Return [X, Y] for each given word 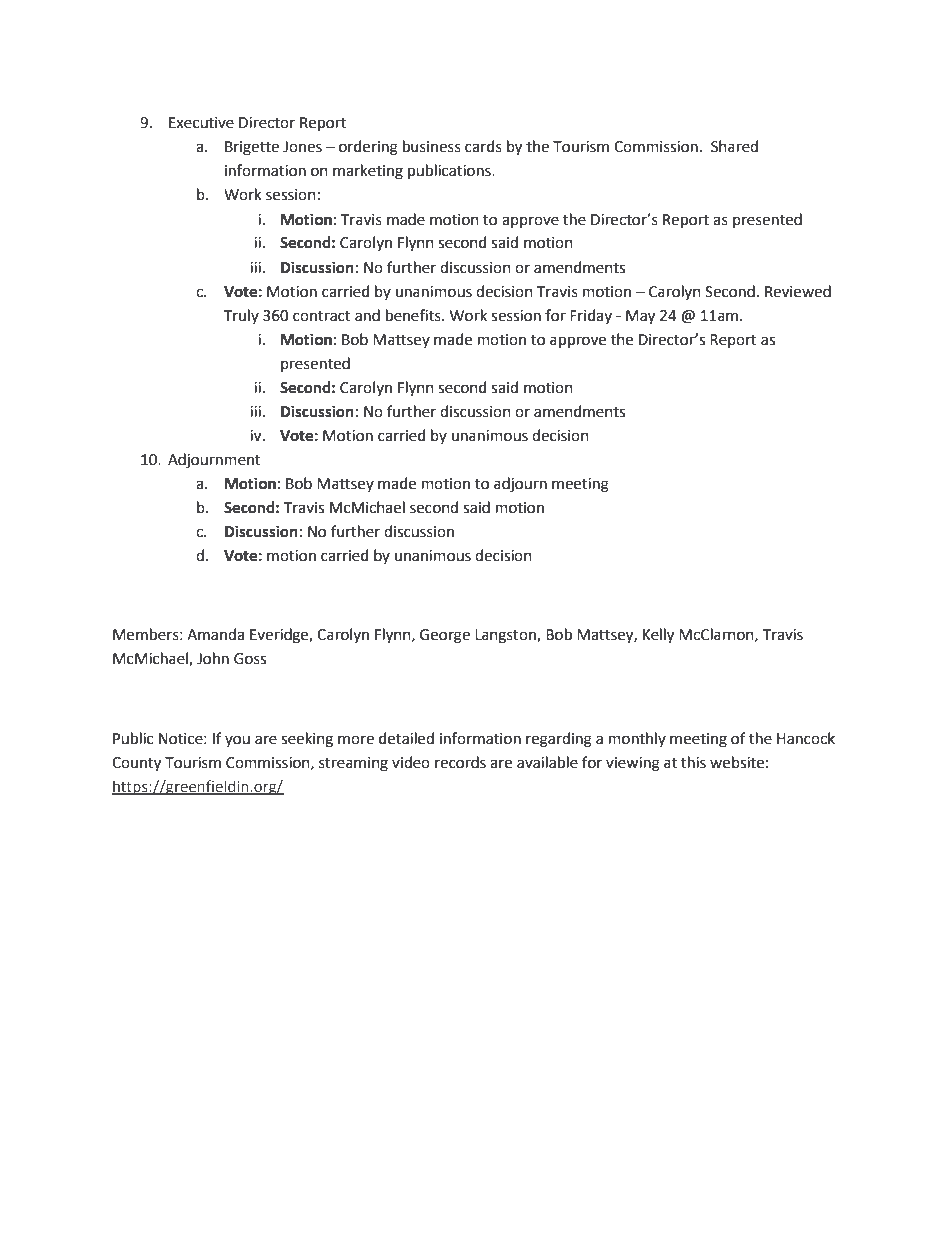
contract [322, 316]
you [237, 741]
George [445, 636]
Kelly [658, 636]
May [640, 317]
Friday [591, 316]
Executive [201, 123]
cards [483, 146]
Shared [734, 146]
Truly [241, 316]
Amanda [215, 634]
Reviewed [798, 291]
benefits [414, 315]
